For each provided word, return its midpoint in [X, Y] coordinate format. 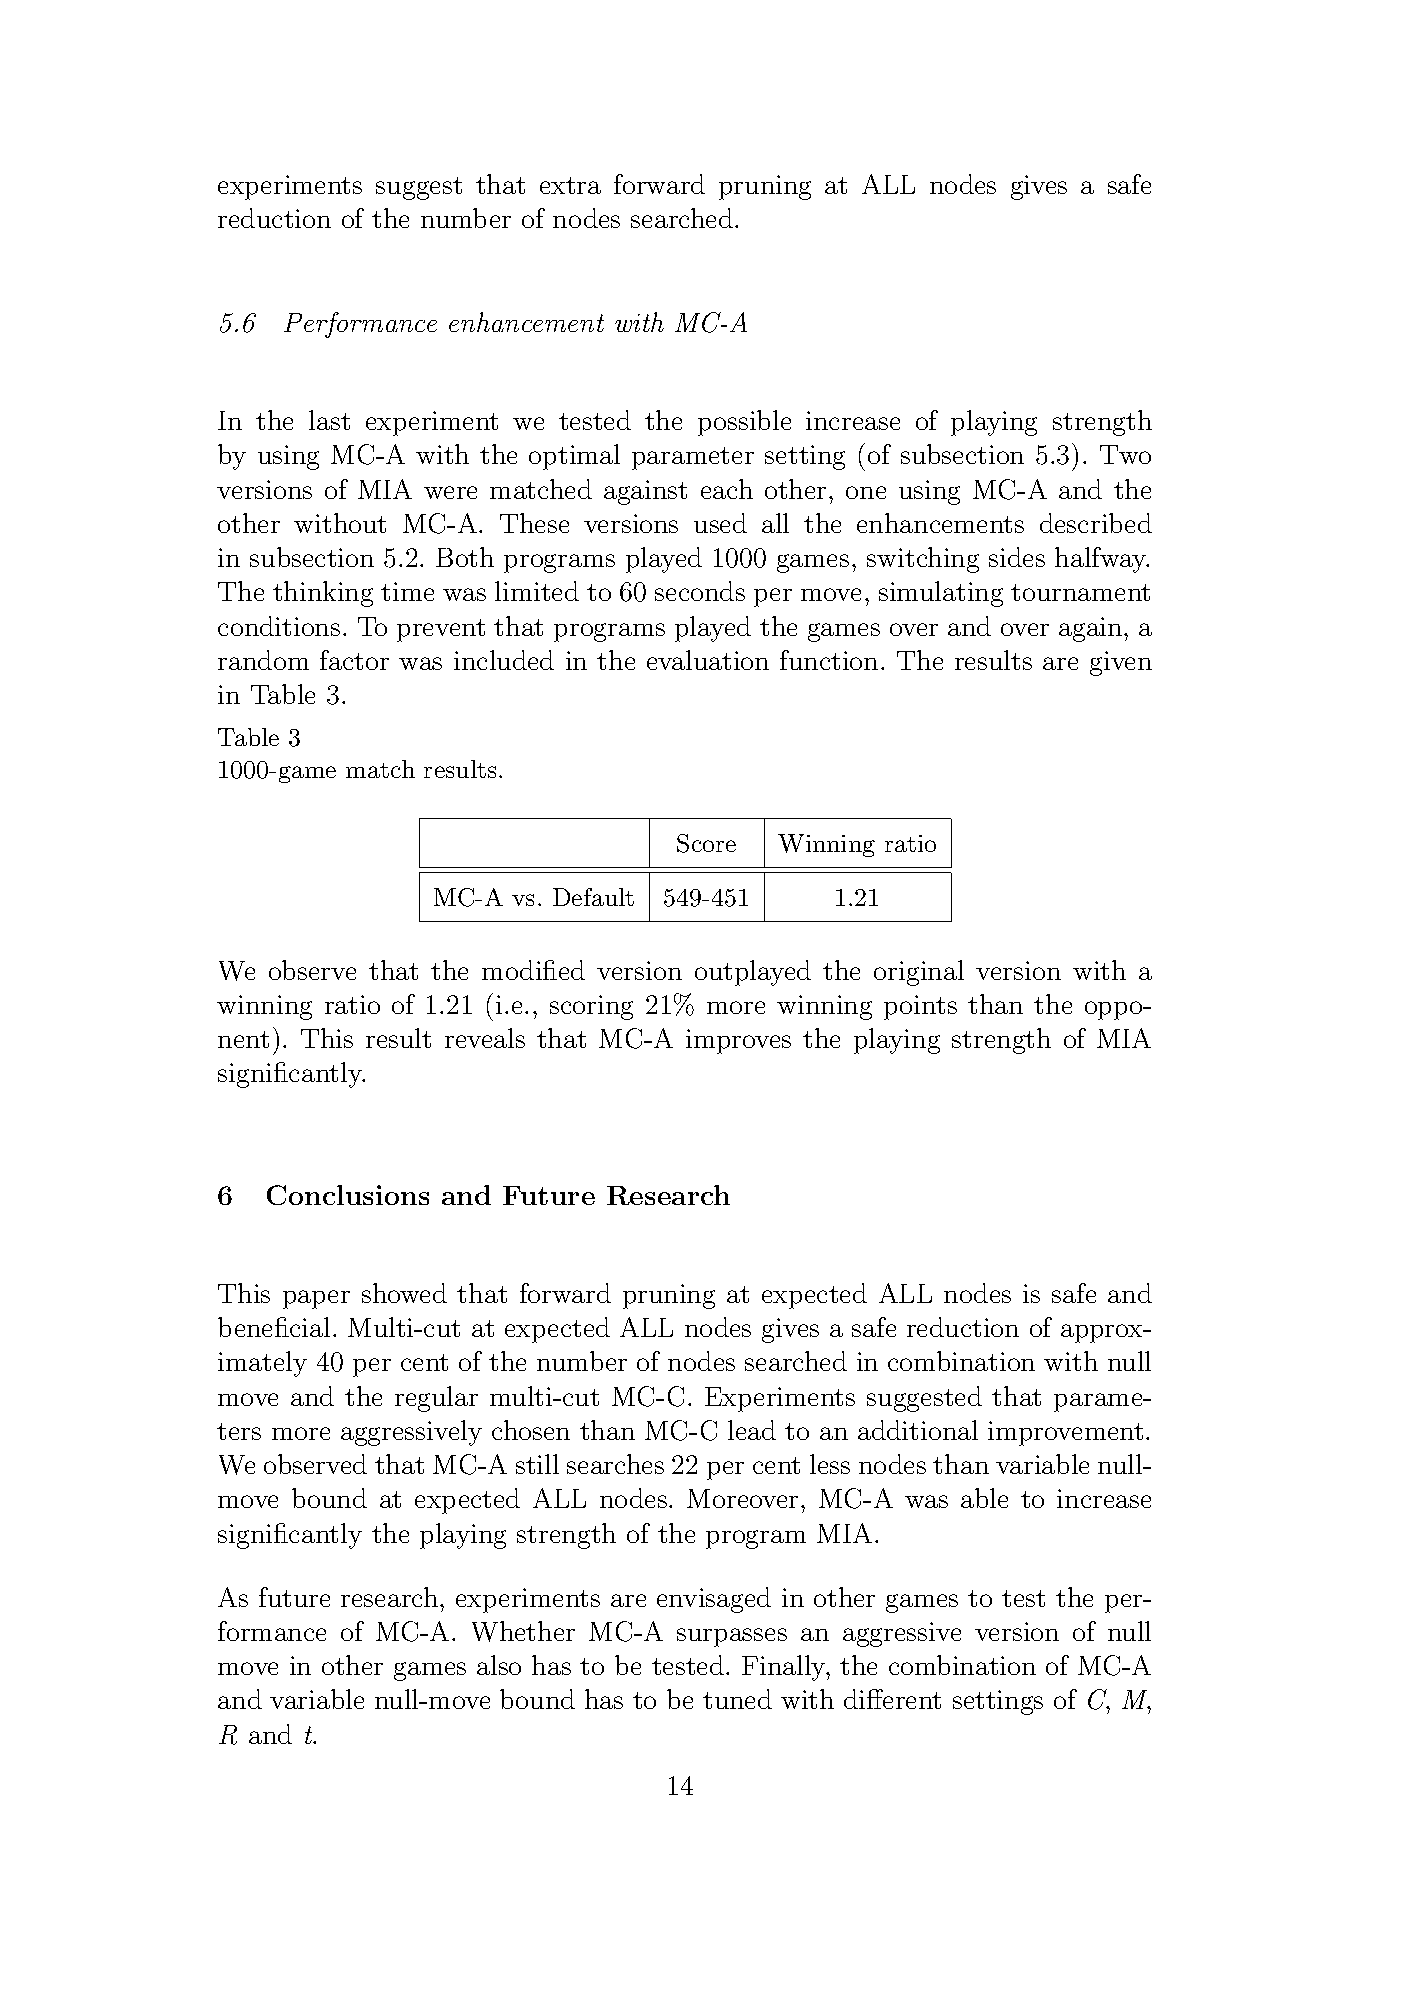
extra [570, 185]
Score [706, 843]
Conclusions [348, 1195]
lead [752, 1430]
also [499, 1665]
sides [1017, 557]
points [920, 1007]
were [450, 492]
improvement [1065, 1433]
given [1121, 663]
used [720, 523]
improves [738, 1041]
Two [1125, 454]
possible [744, 423]
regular [436, 1399]
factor [354, 660]
